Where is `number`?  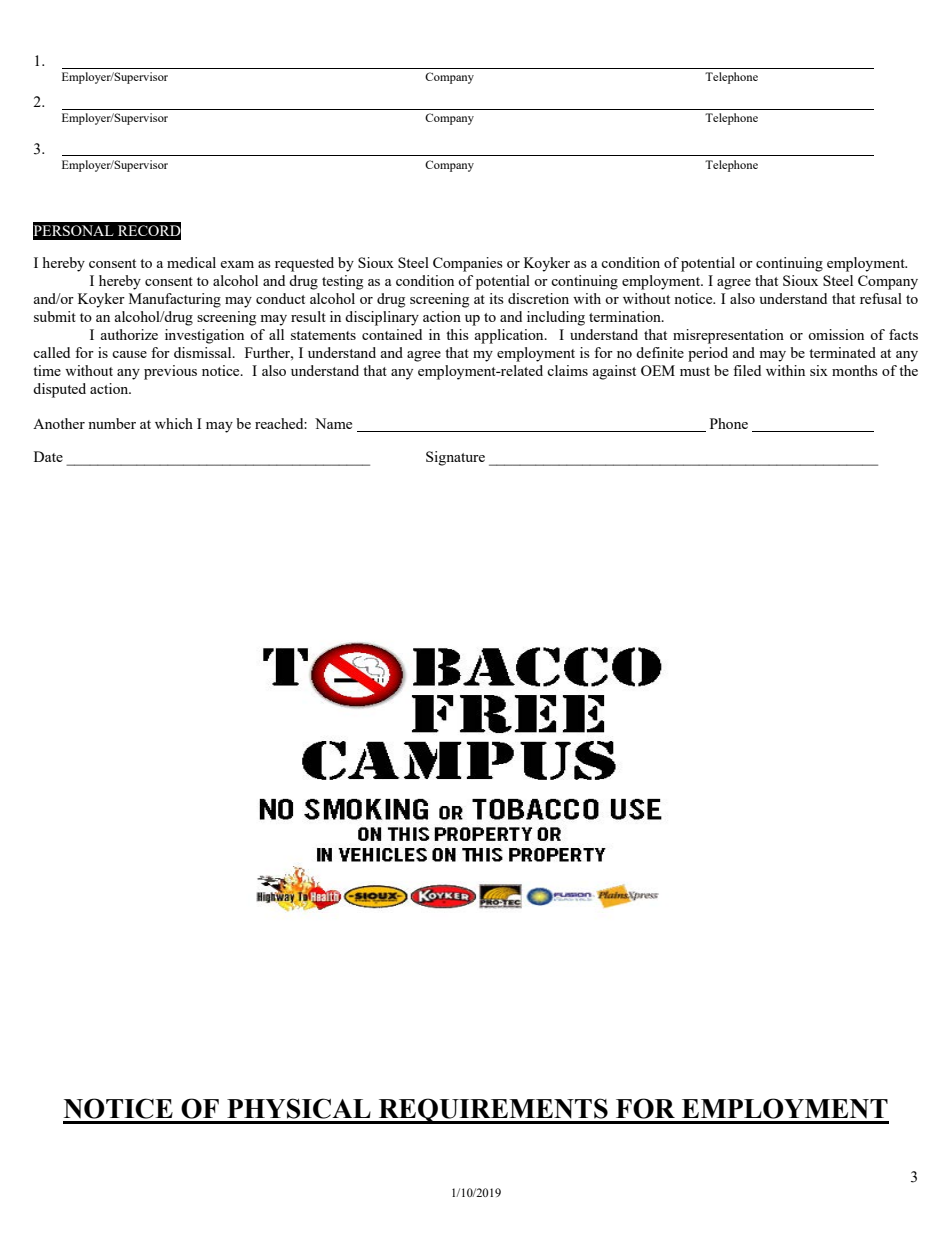
number is located at coordinates (112, 423).
